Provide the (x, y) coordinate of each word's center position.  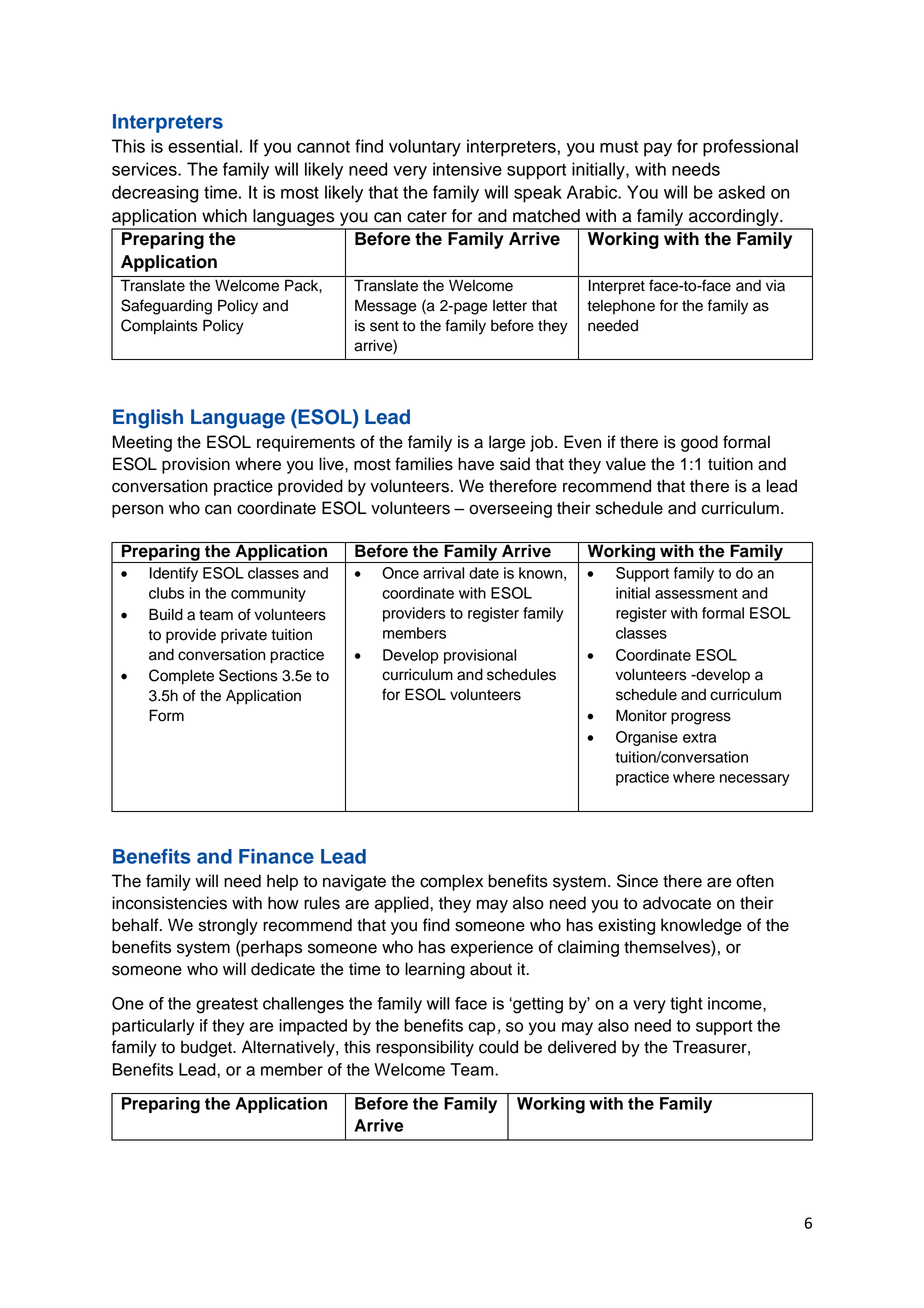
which (224, 216)
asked (741, 192)
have (476, 464)
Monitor (641, 715)
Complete (181, 677)
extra (699, 737)
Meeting (142, 443)
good (699, 443)
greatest (227, 1005)
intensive (467, 169)
